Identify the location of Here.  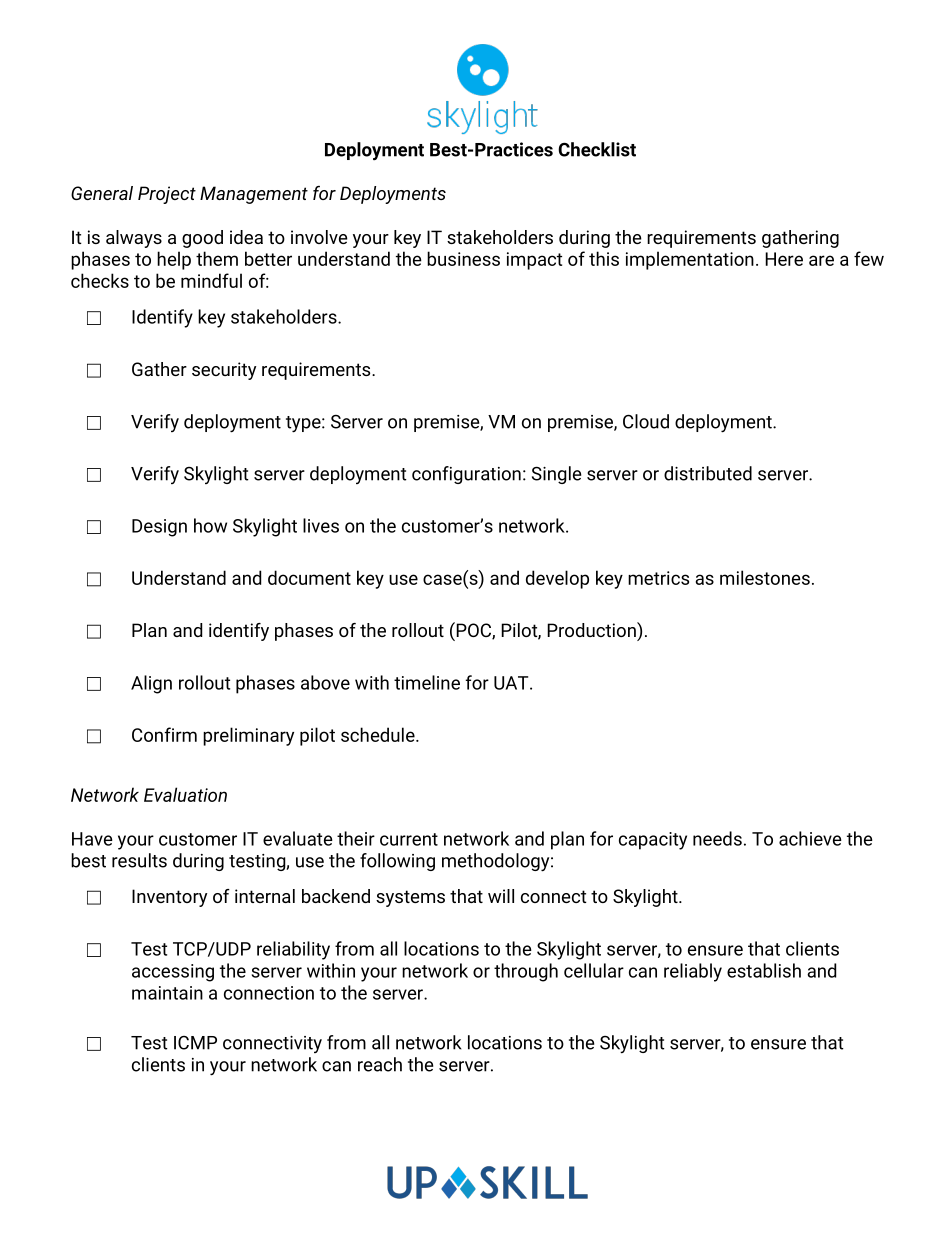
(784, 259).
